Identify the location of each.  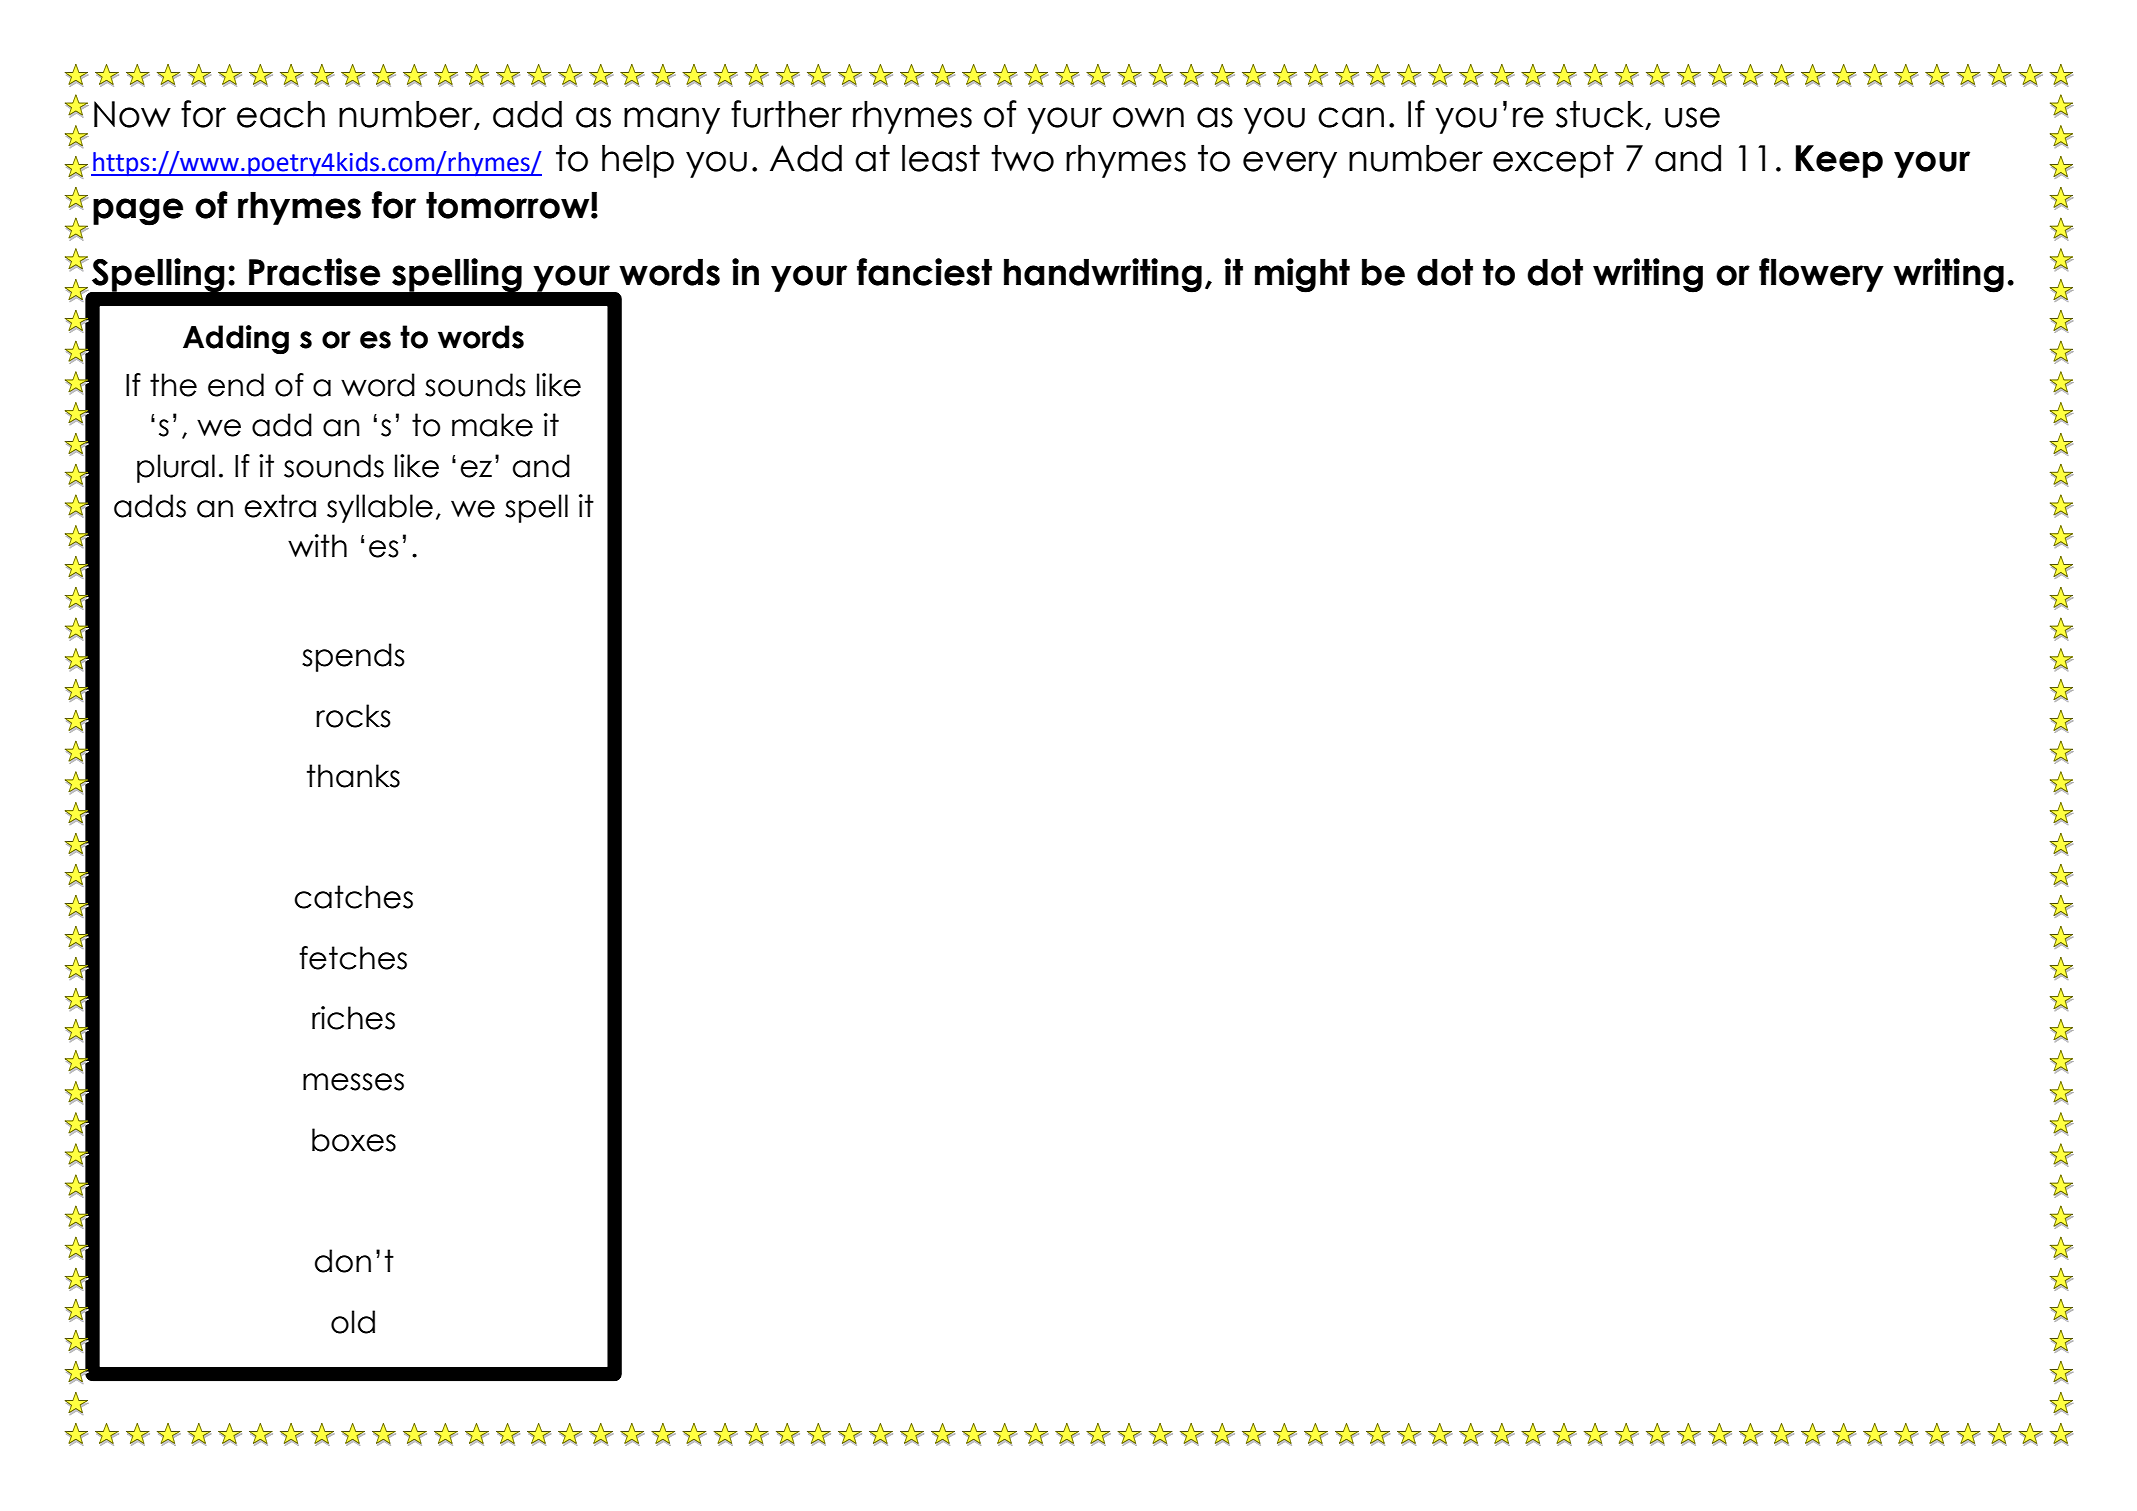
(281, 114).
